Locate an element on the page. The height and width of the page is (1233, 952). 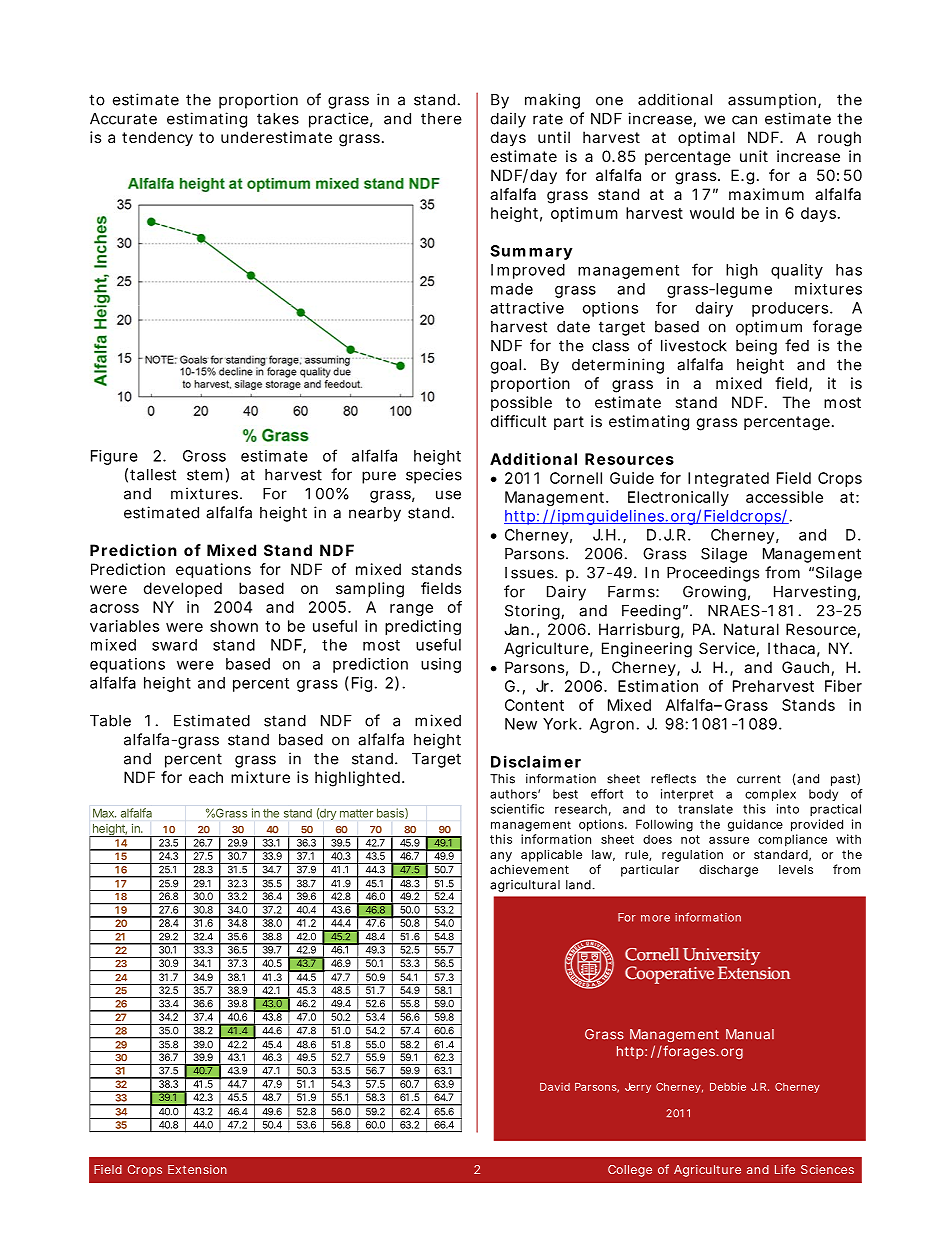
can is located at coordinates (744, 120).
